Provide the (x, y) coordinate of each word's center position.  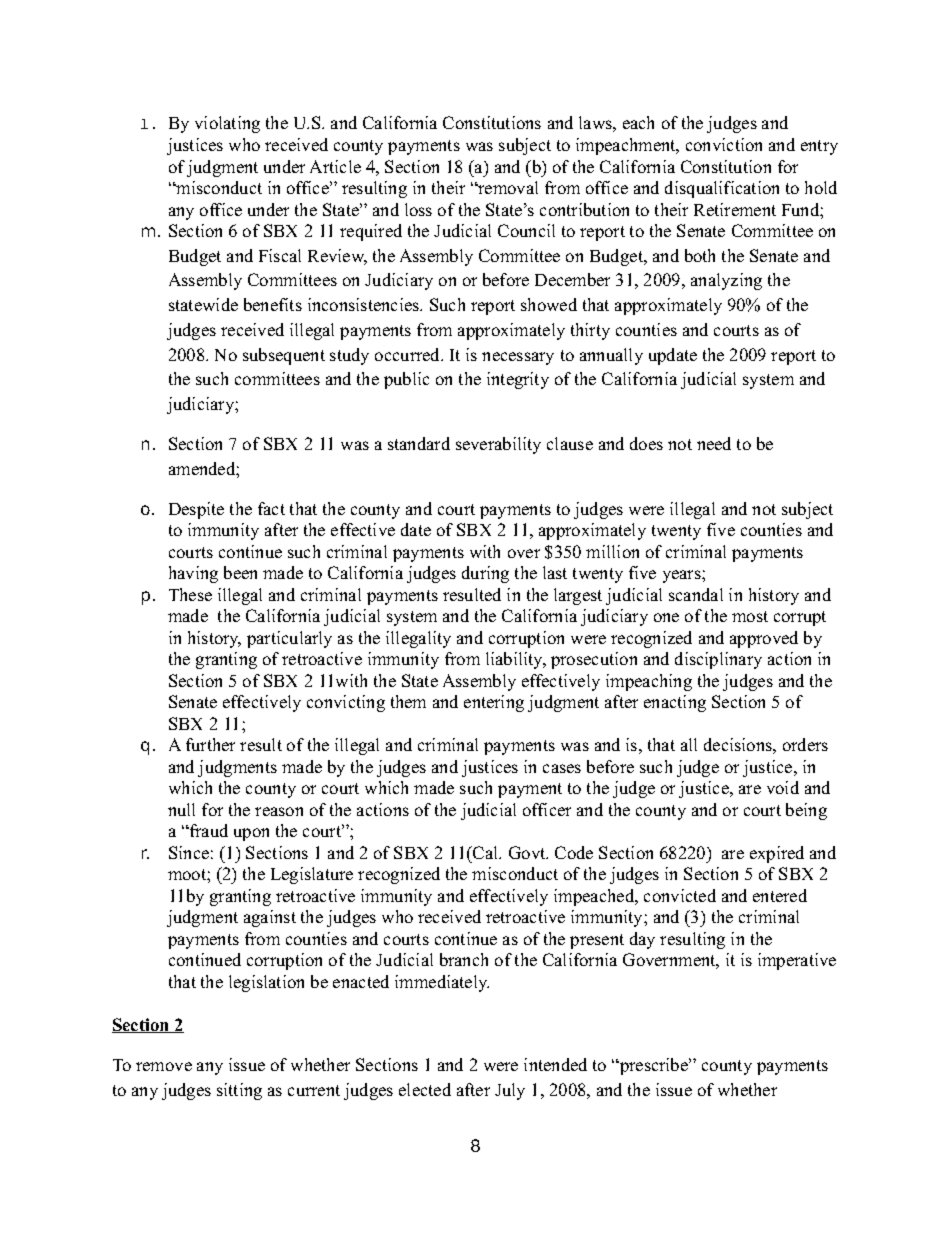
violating (227, 124)
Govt (528, 852)
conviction (724, 144)
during (485, 574)
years (683, 576)
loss (418, 209)
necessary (518, 358)
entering (494, 703)
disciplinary (718, 660)
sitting (239, 1091)
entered (780, 895)
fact (271, 508)
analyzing (726, 281)
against (270, 918)
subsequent (284, 356)
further (210, 744)
